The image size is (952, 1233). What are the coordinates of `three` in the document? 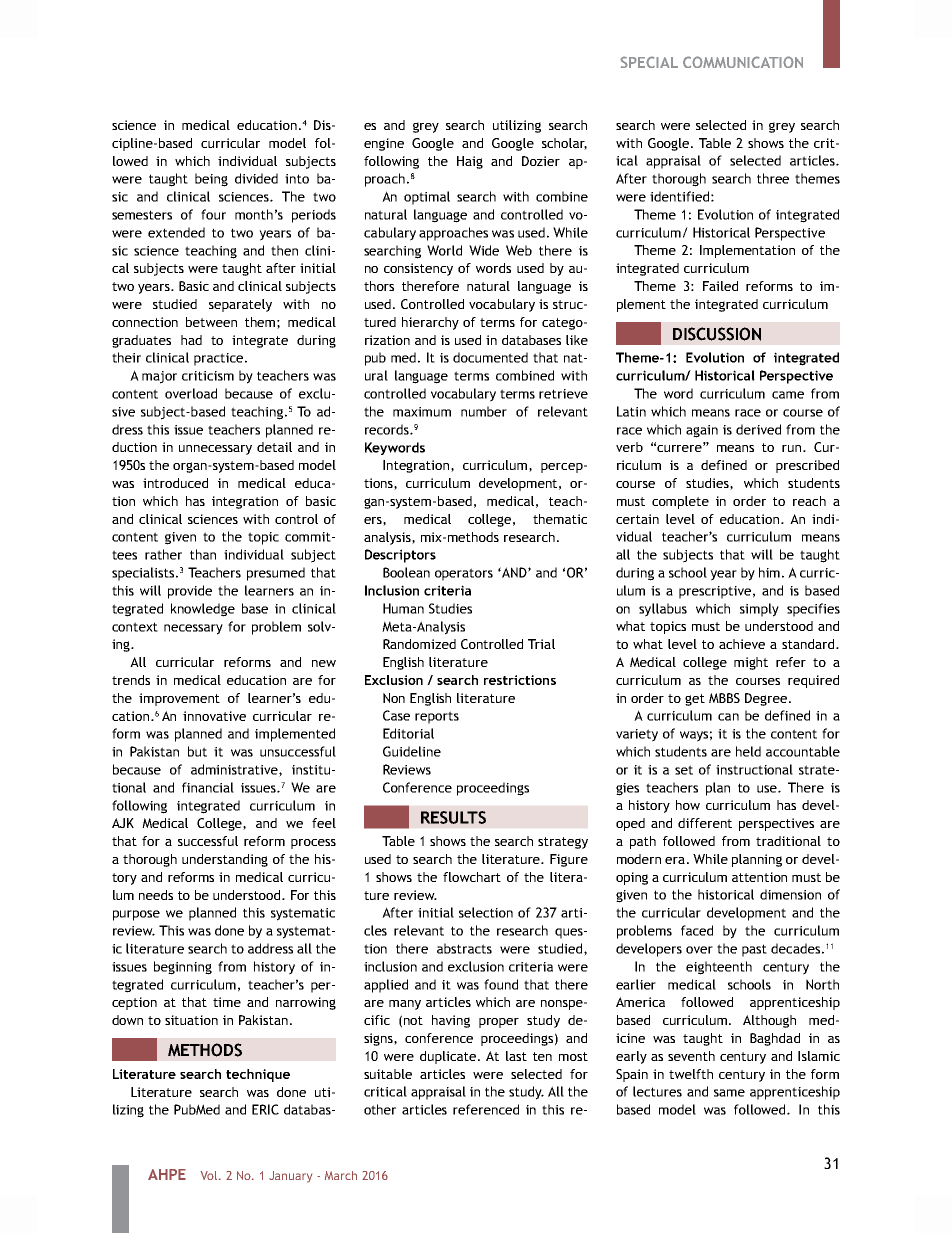 It's located at (773, 178).
